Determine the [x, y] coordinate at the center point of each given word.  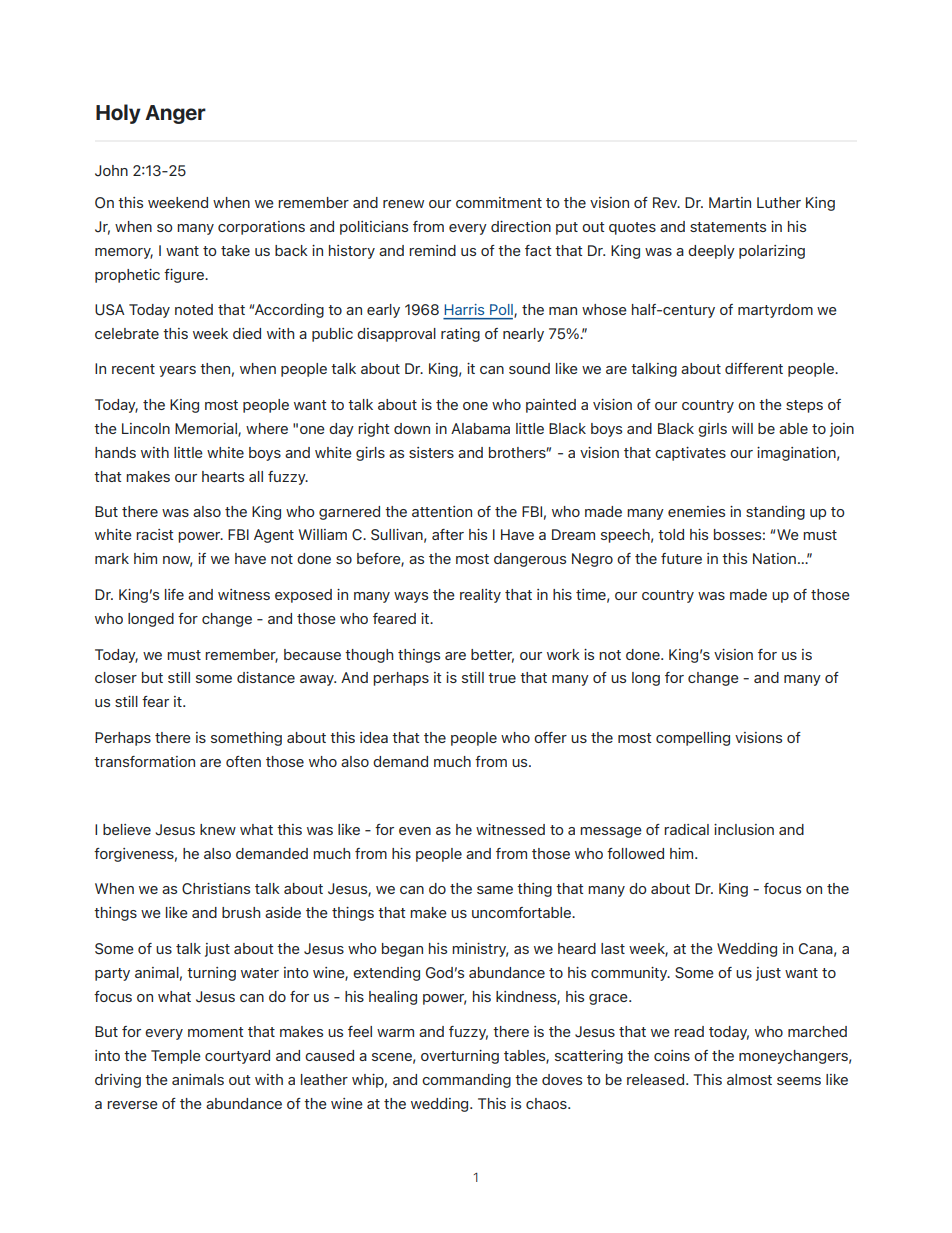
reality [480, 596]
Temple [176, 1057]
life [174, 594]
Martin [730, 202]
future [681, 558]
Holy [118, 114]
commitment [499, 202]
